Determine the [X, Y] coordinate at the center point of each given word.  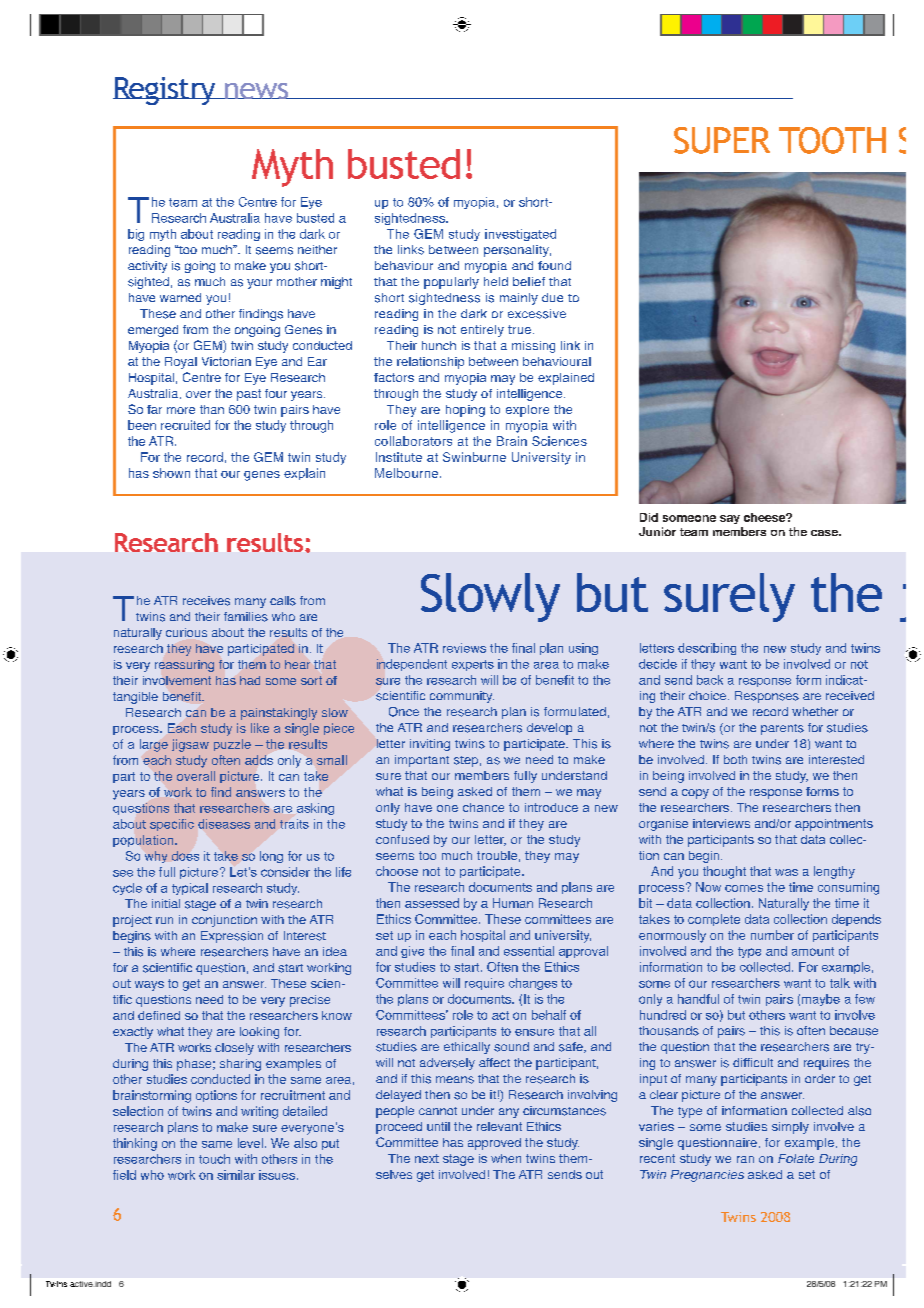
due [552, 297]
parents [782, 729]
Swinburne [474, 457]
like [260, 728]
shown [171, 473]
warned [180, 297]
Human [513, 903]
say [730, 519]
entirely [482, 331]
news [257, 91]
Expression [232, 937]
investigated [520, 235]
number [772, 935]
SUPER [722, 140]
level [250, 1143]
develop [549, 729]
